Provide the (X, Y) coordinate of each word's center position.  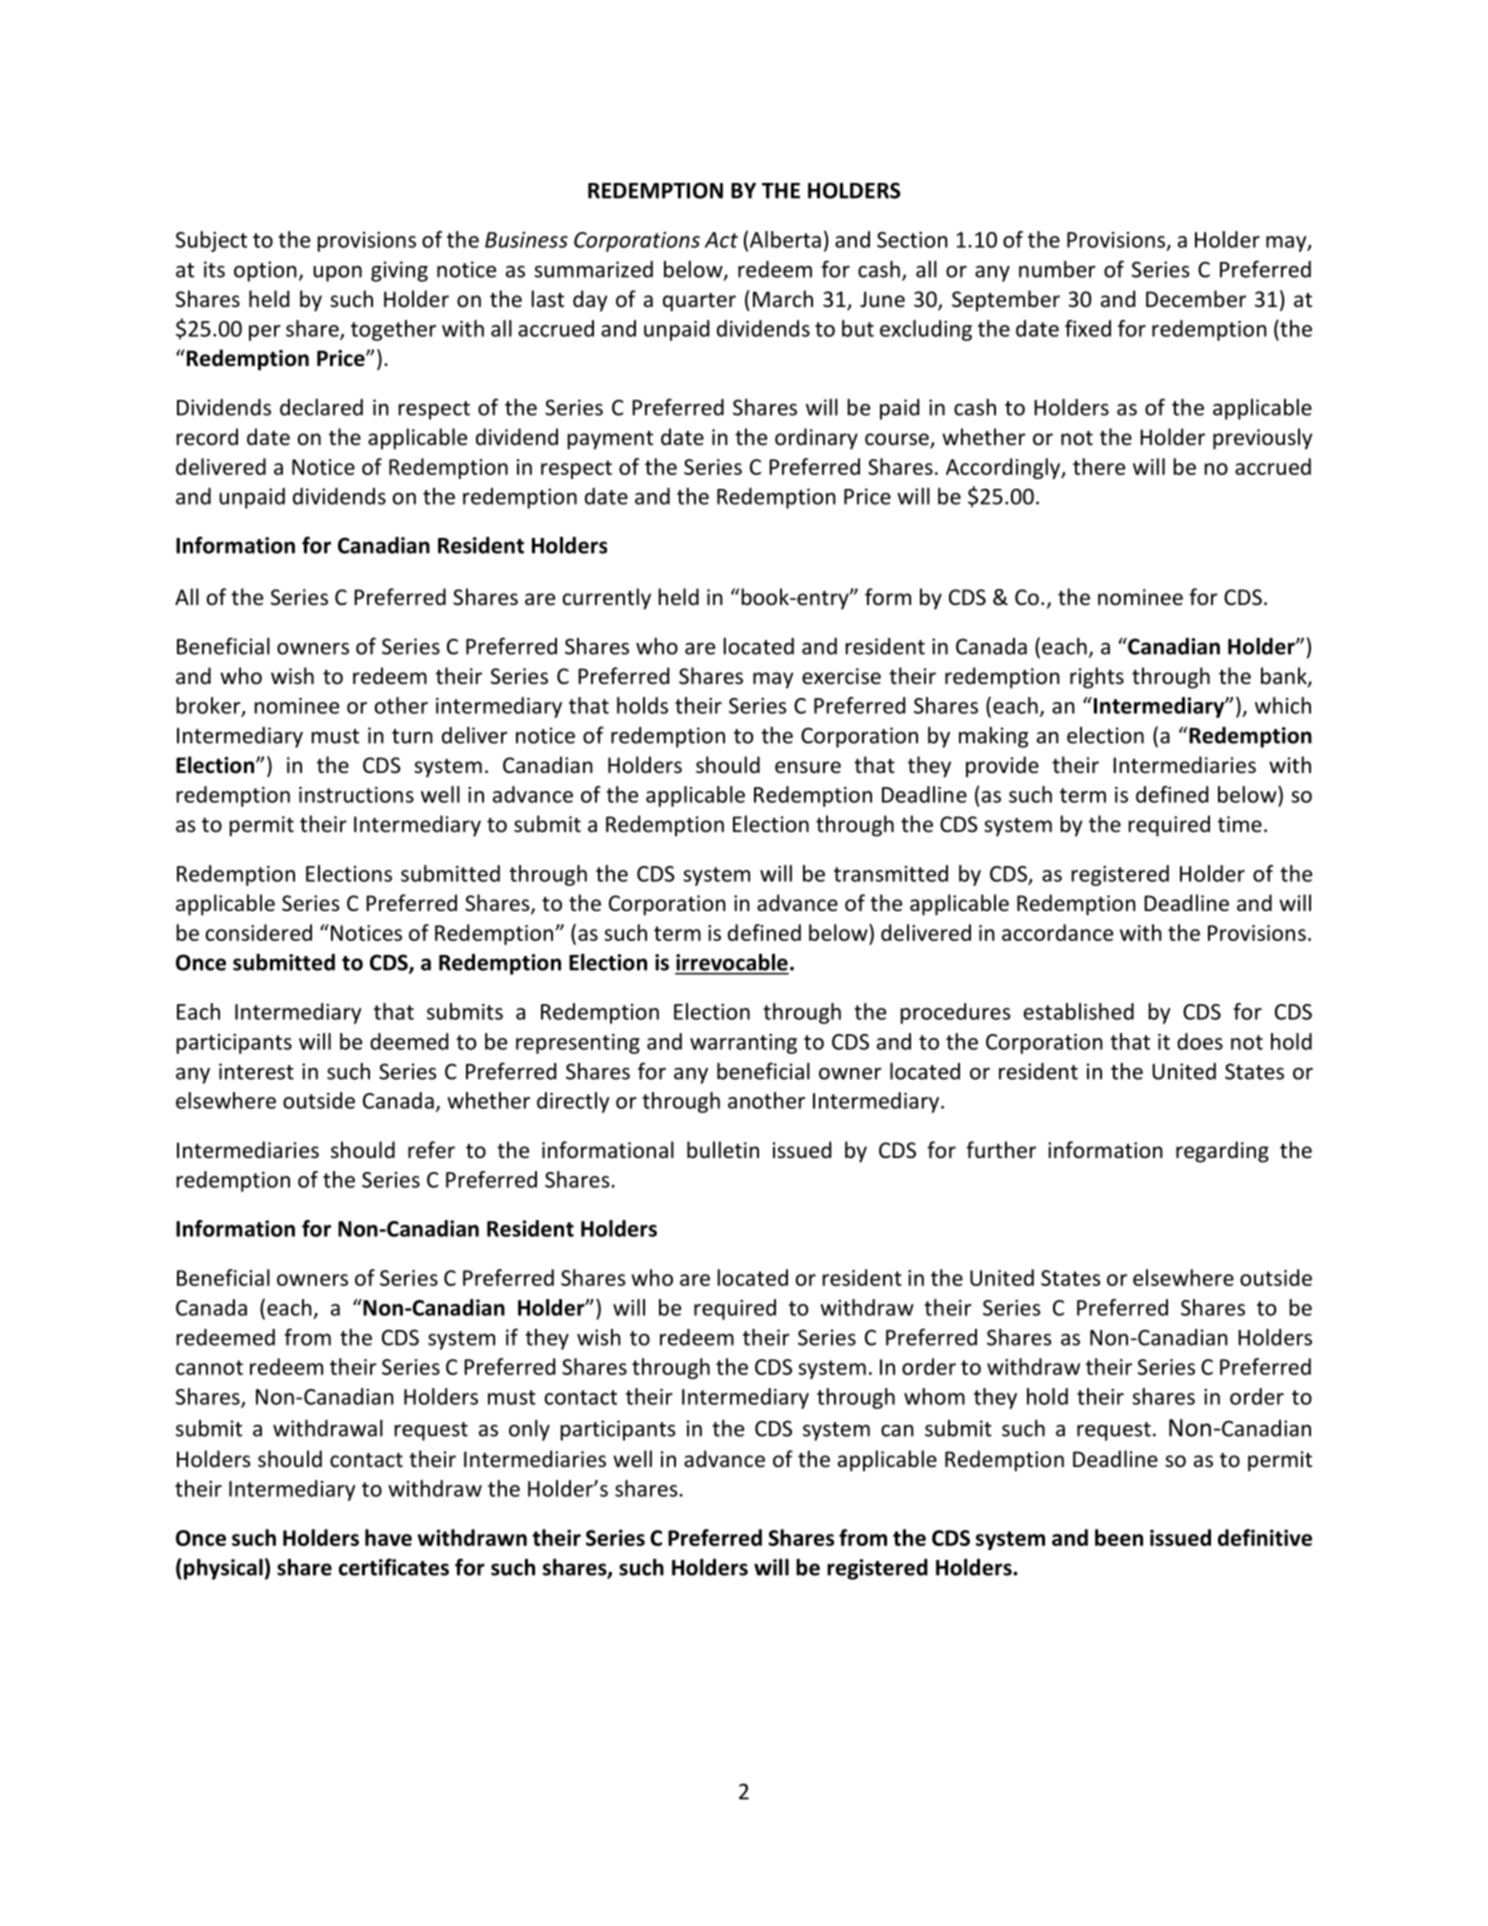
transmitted (891, 873)
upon (337, 274)
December (1196, 299)
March (783, 299)
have (388, 1537)
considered (259, 932)
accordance (1057, 932)
